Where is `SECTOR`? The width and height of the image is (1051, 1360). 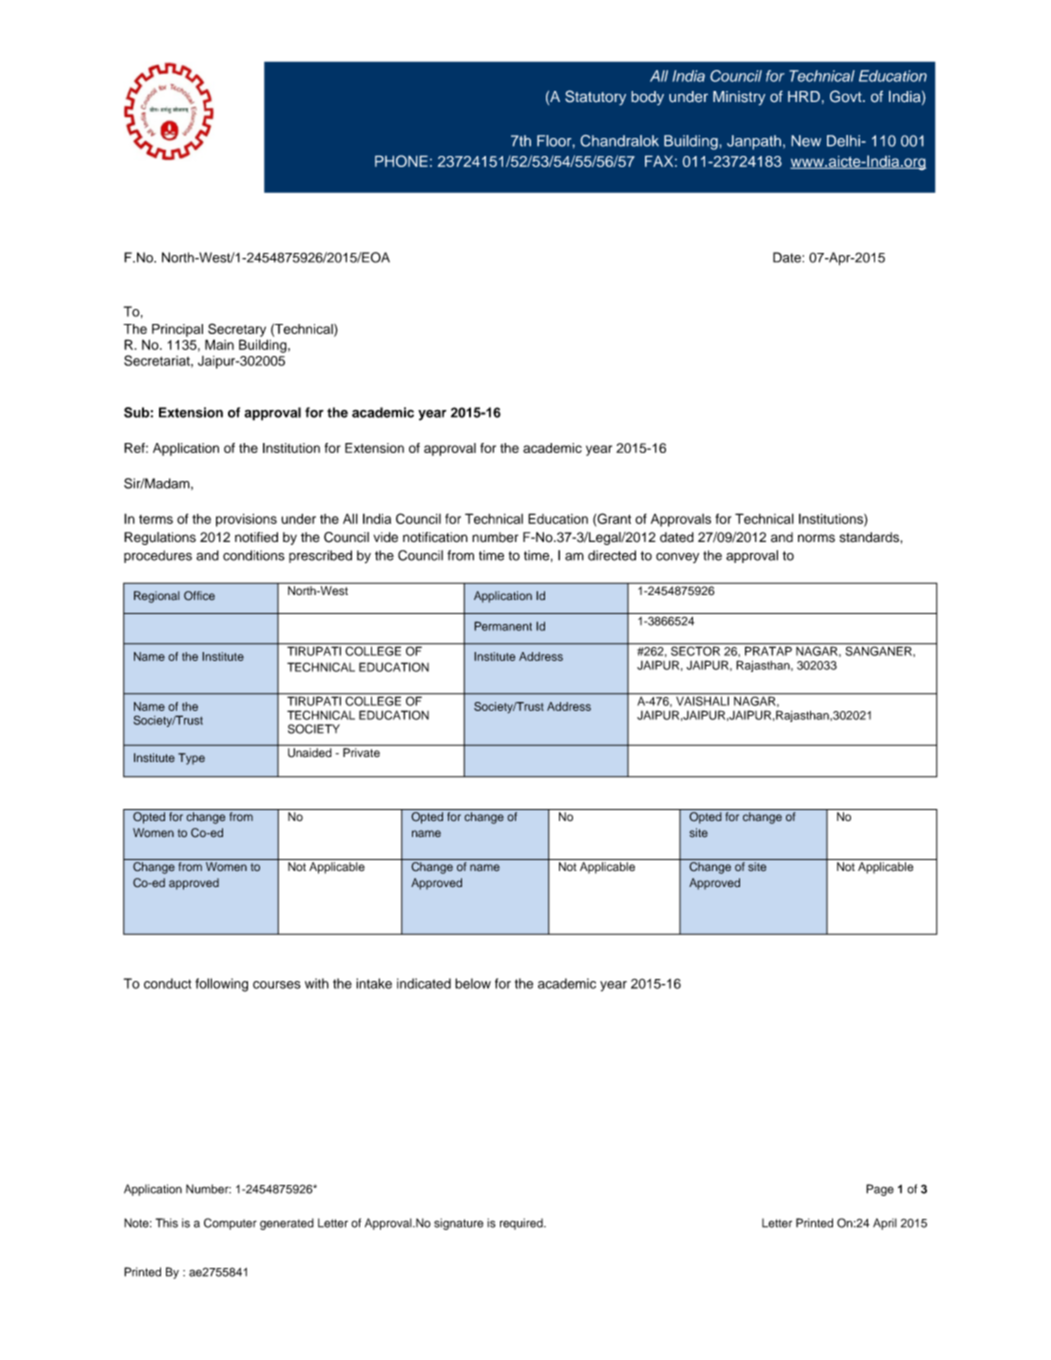 SECTOR is located at coordinates (696, 650).
